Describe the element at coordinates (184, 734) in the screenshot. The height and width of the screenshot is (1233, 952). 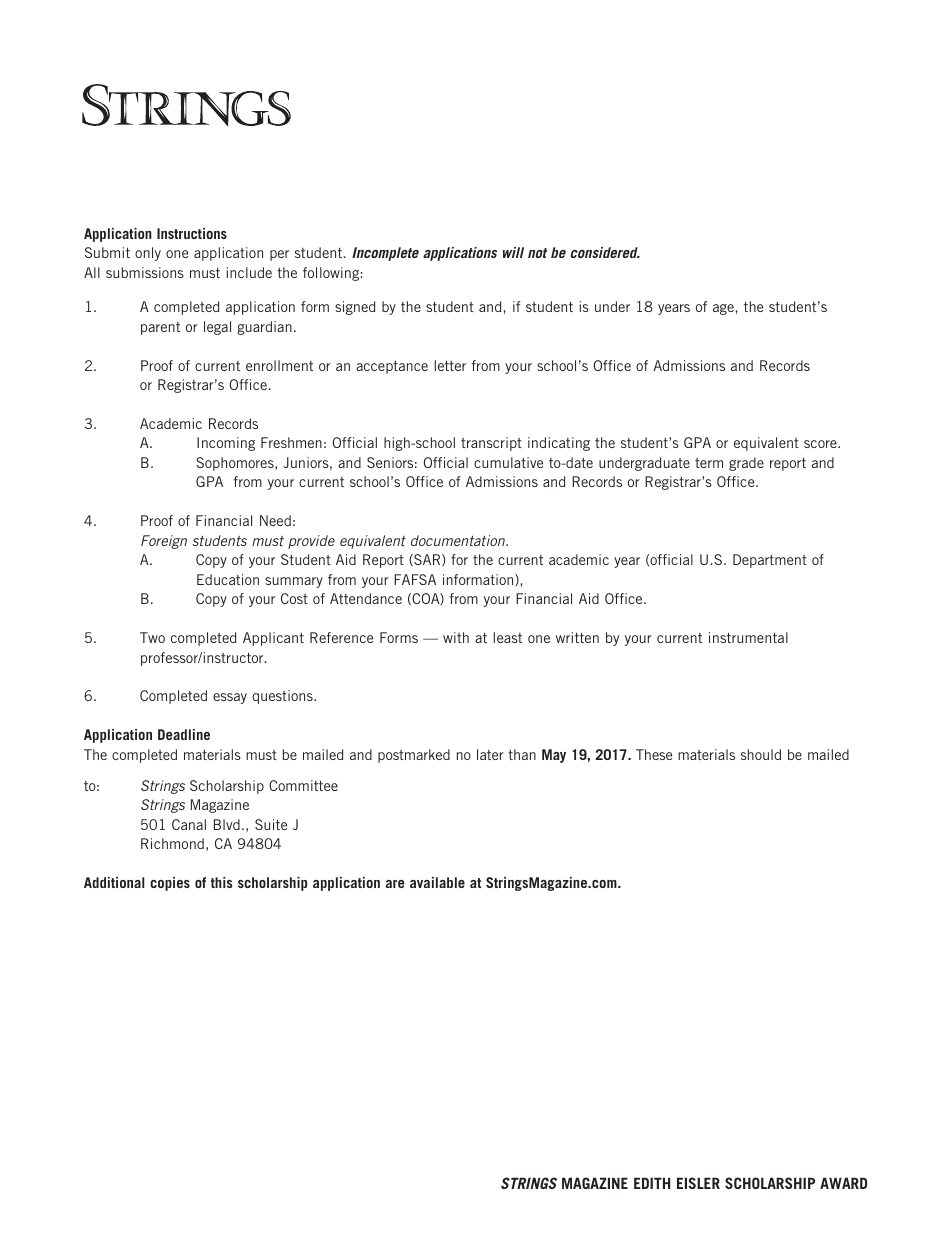
I see `Deadline` at that location.
